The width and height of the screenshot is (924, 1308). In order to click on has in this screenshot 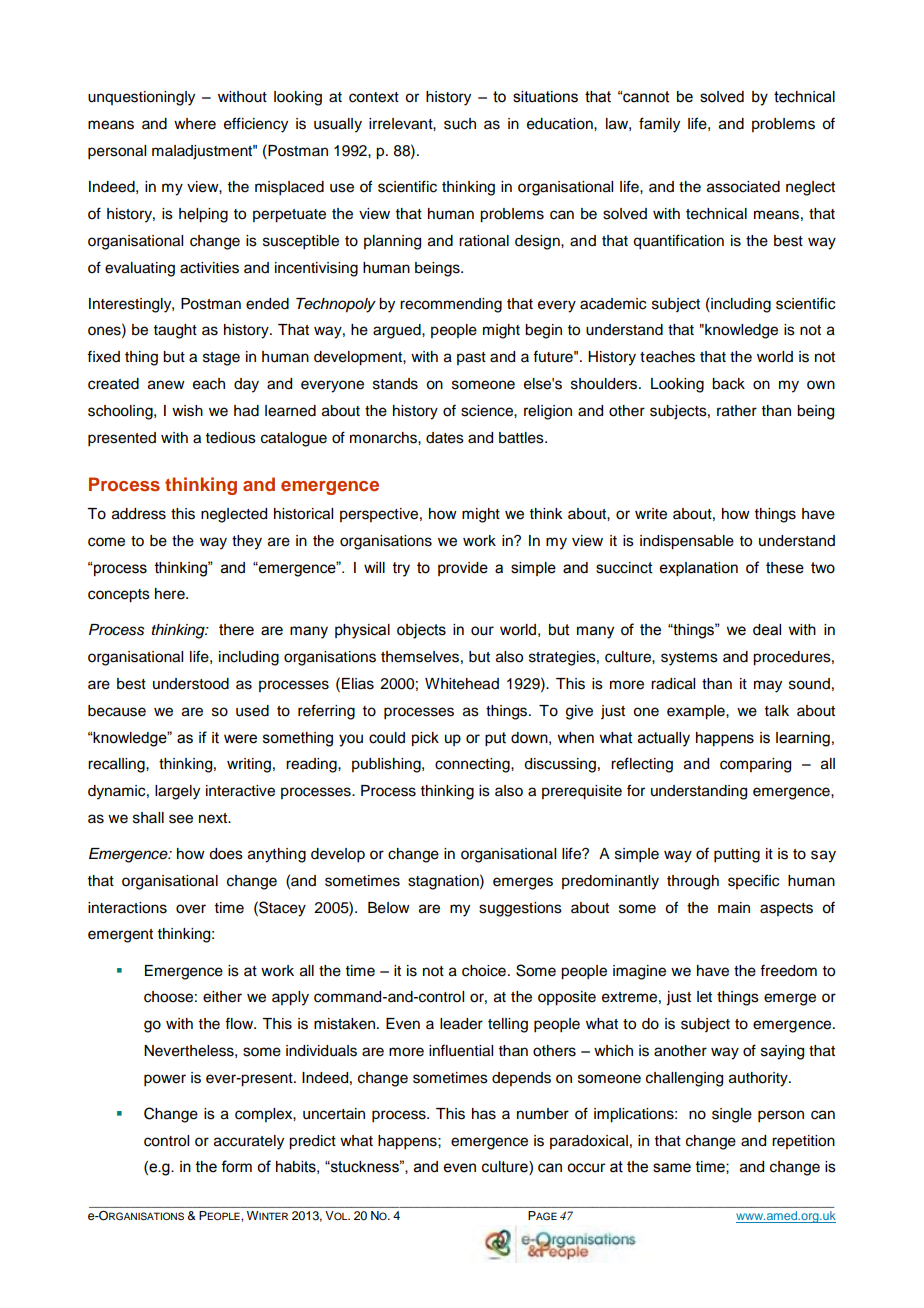, I will do `click(484, 1114)`.
